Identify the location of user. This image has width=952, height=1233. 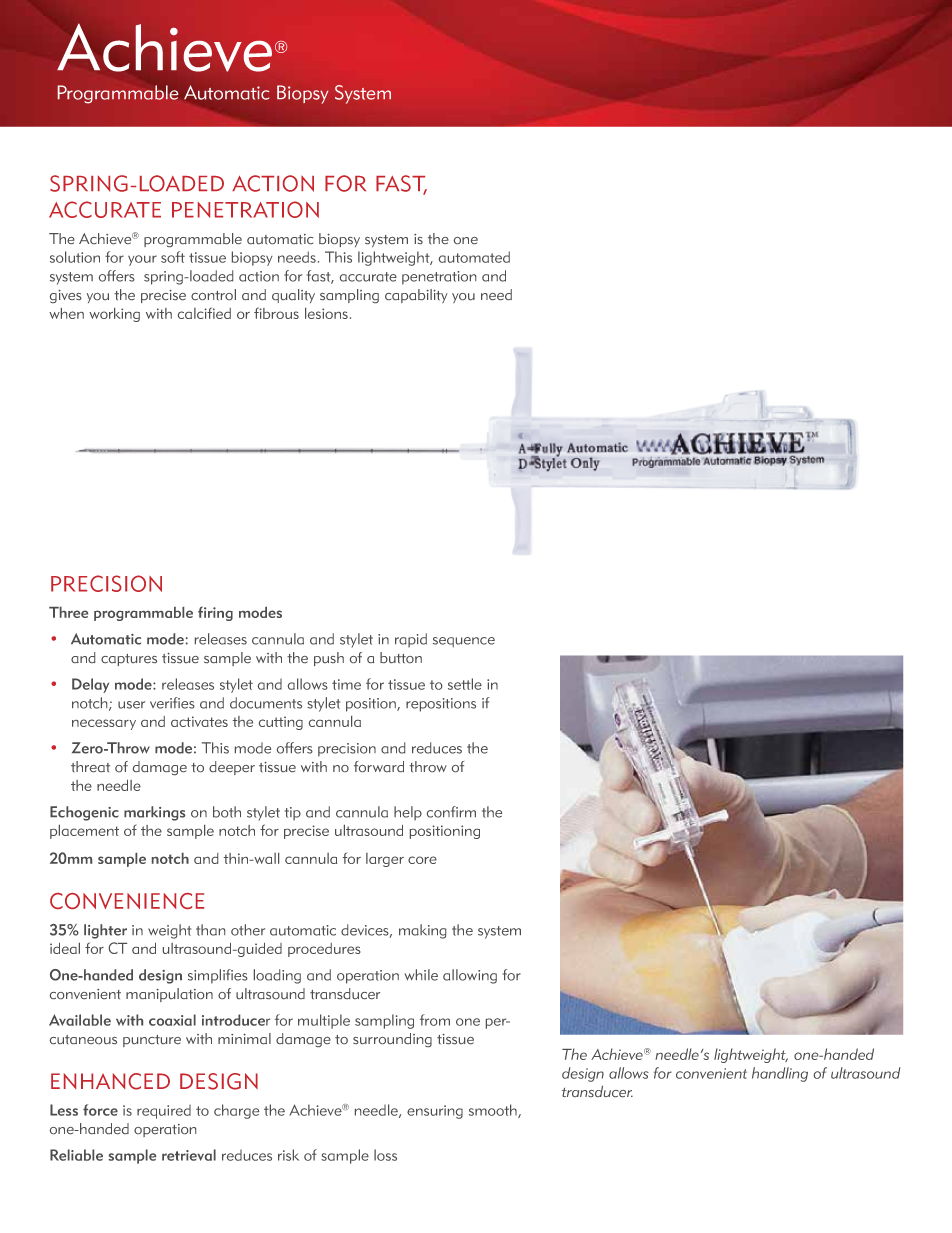
(131, 705).
